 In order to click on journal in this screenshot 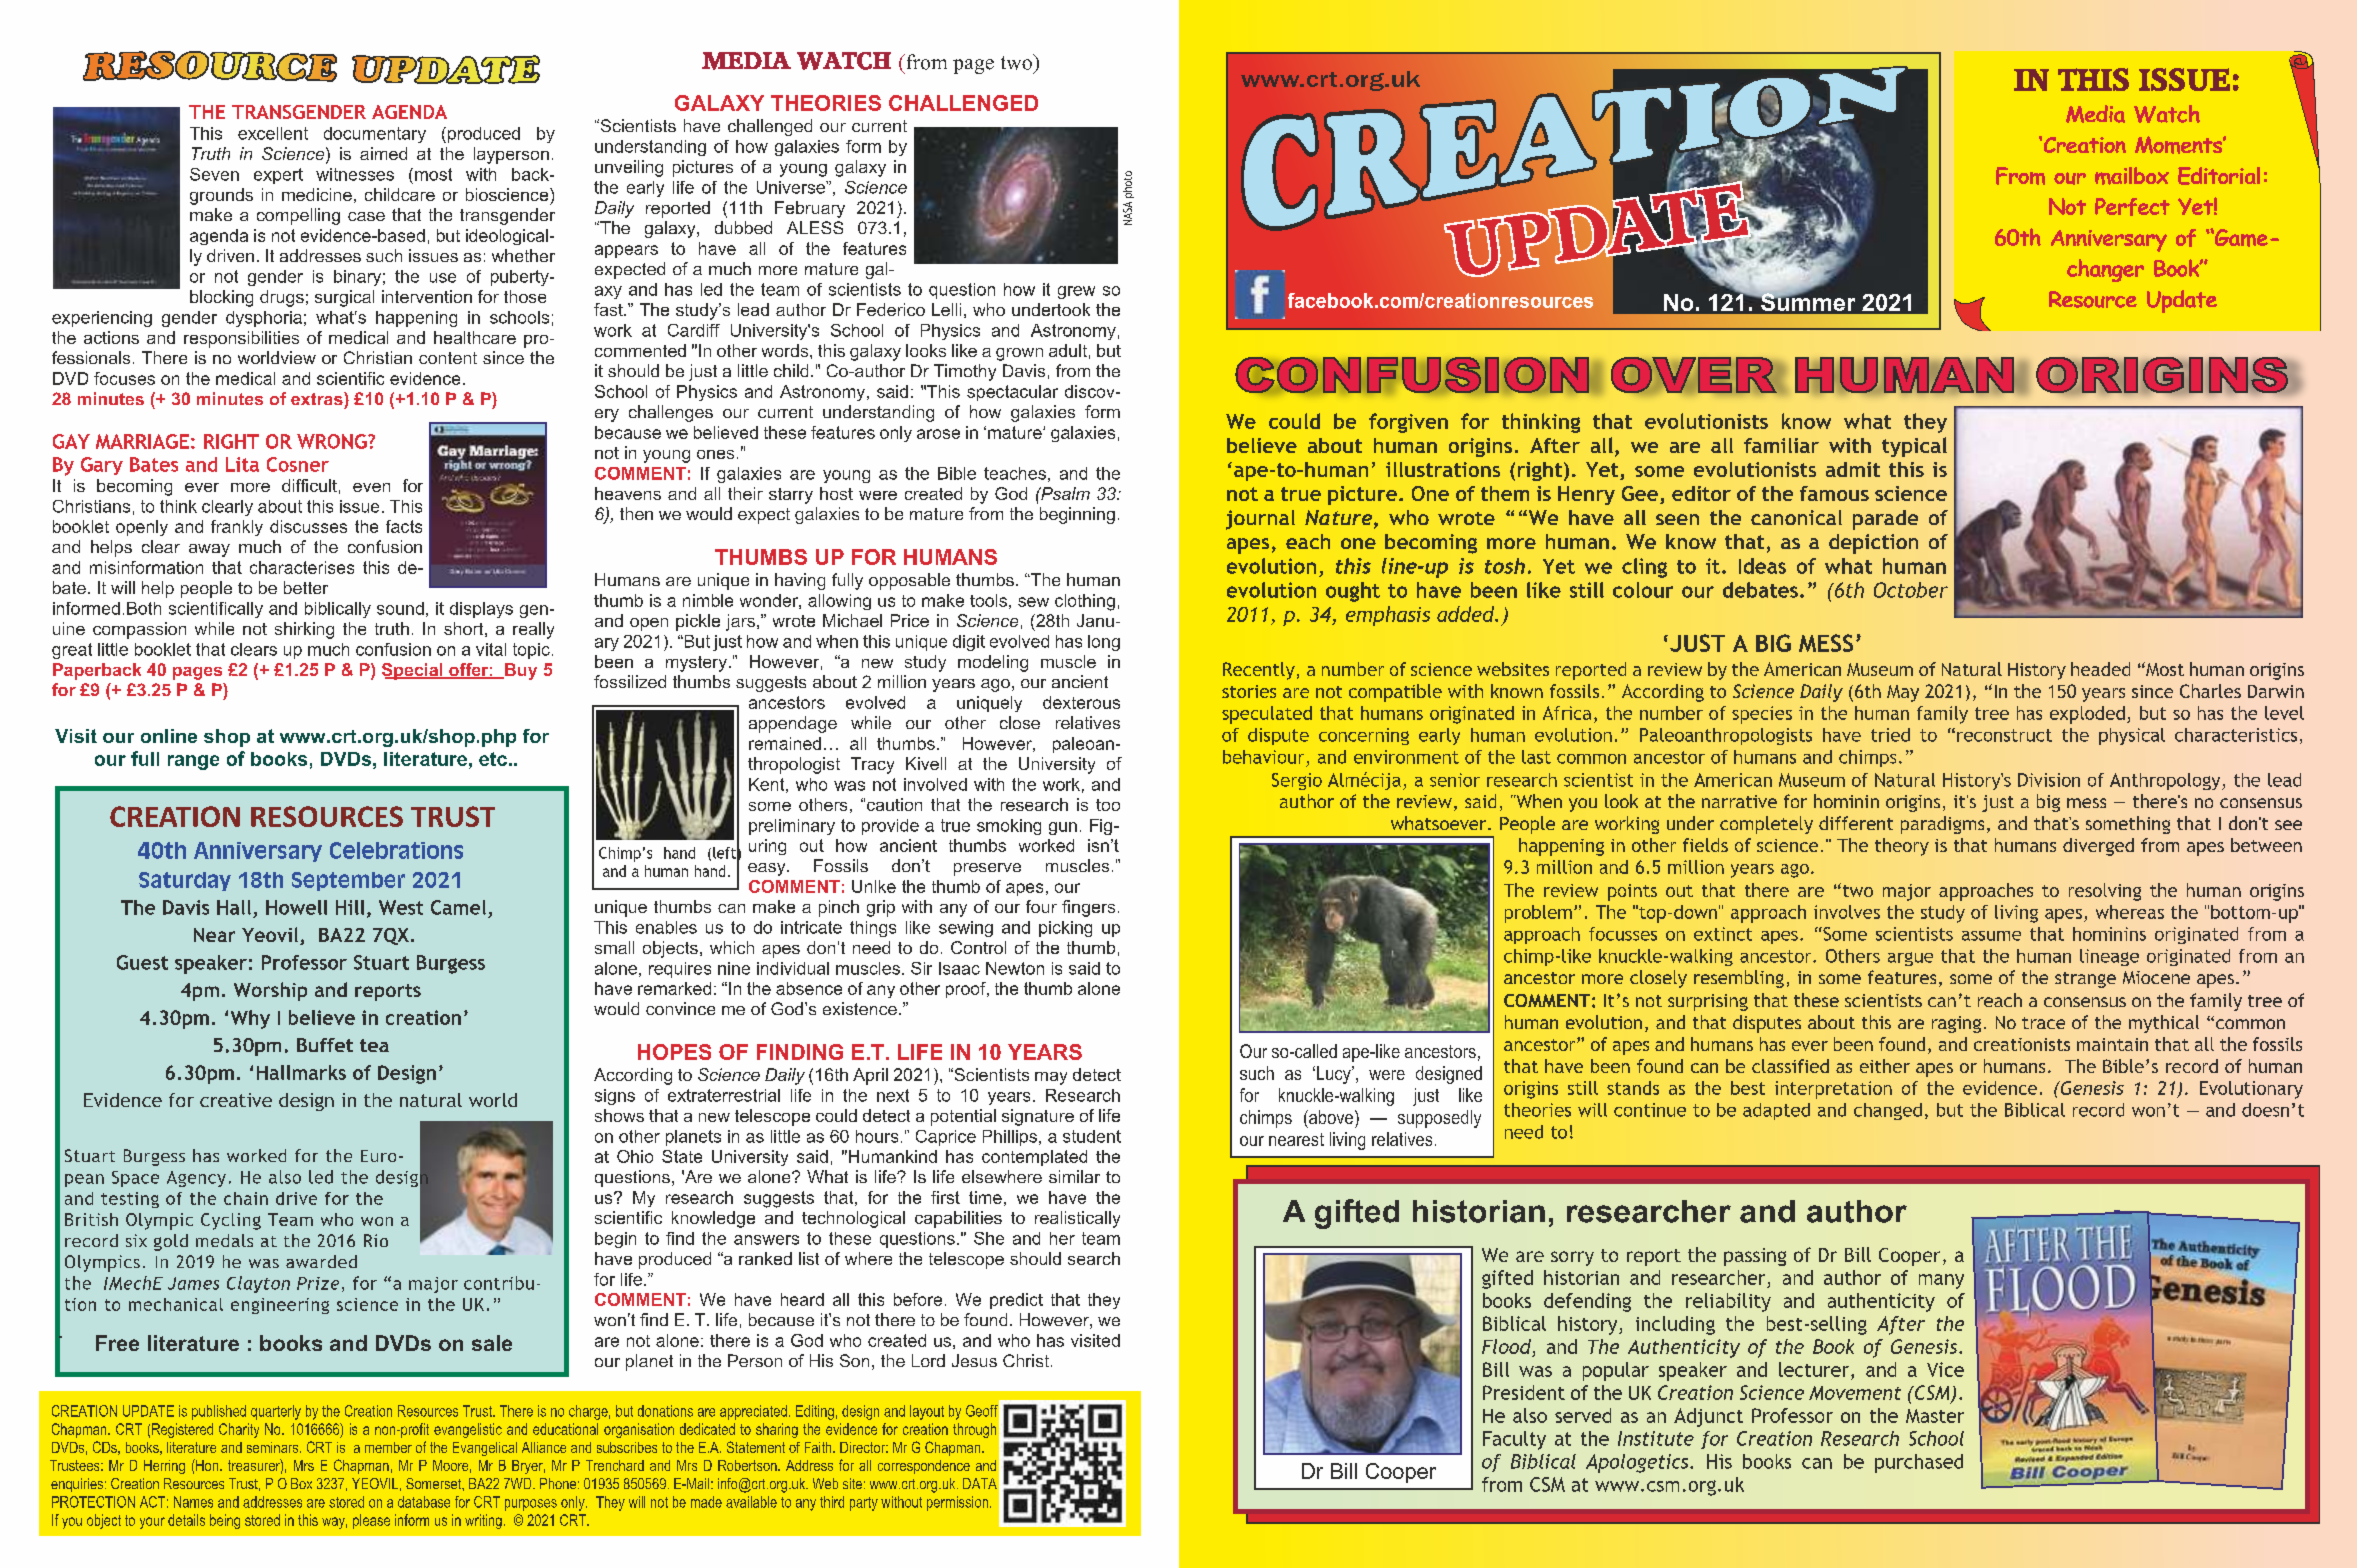, I will do `click(1260, 520)`.
